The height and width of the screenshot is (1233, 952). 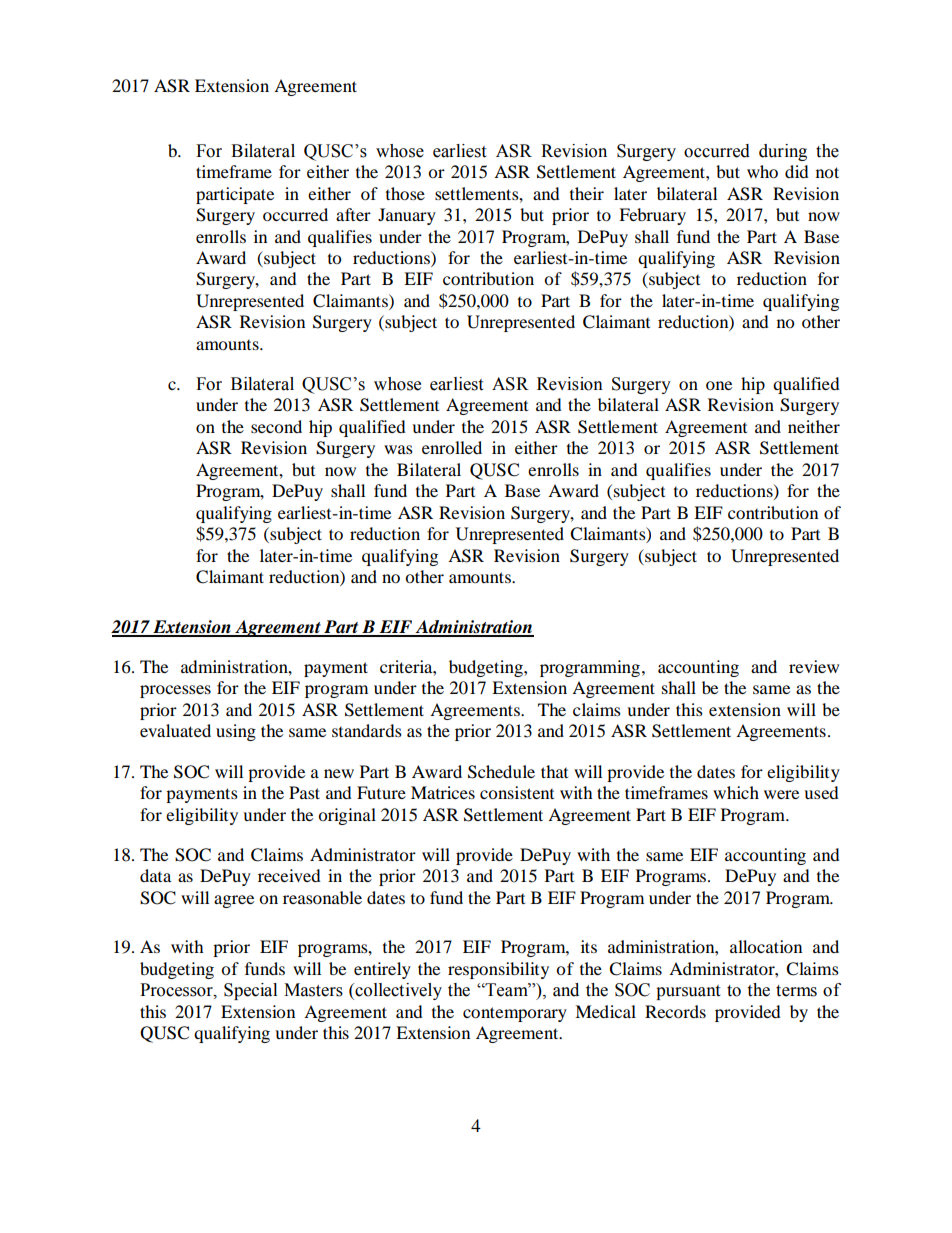 What do you see at coordinates (398, 449) in the screenshot?
I see `was` at bounding box center [398, 449].
